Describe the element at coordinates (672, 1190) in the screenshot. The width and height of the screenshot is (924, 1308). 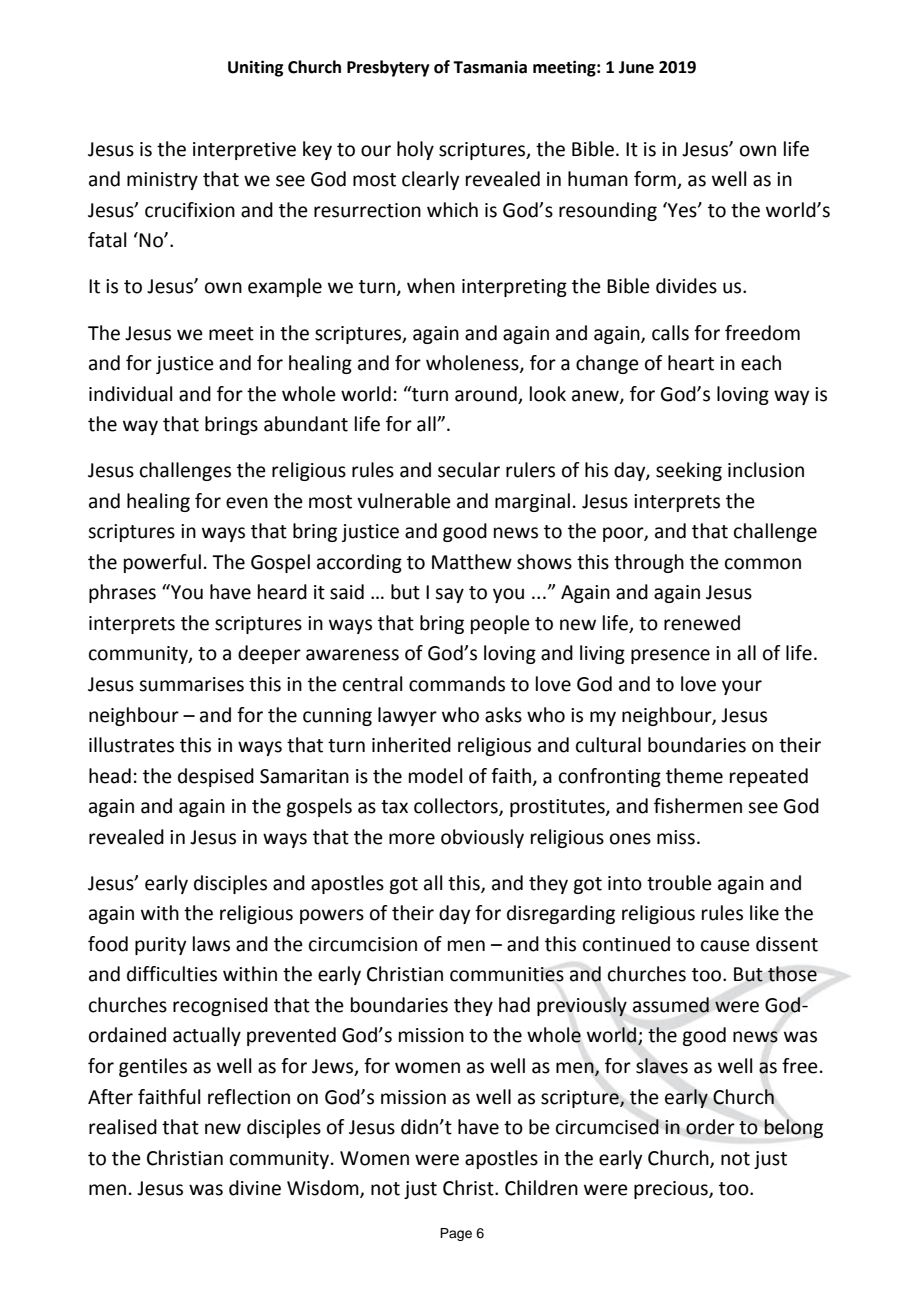
I see `precious` at that location.
